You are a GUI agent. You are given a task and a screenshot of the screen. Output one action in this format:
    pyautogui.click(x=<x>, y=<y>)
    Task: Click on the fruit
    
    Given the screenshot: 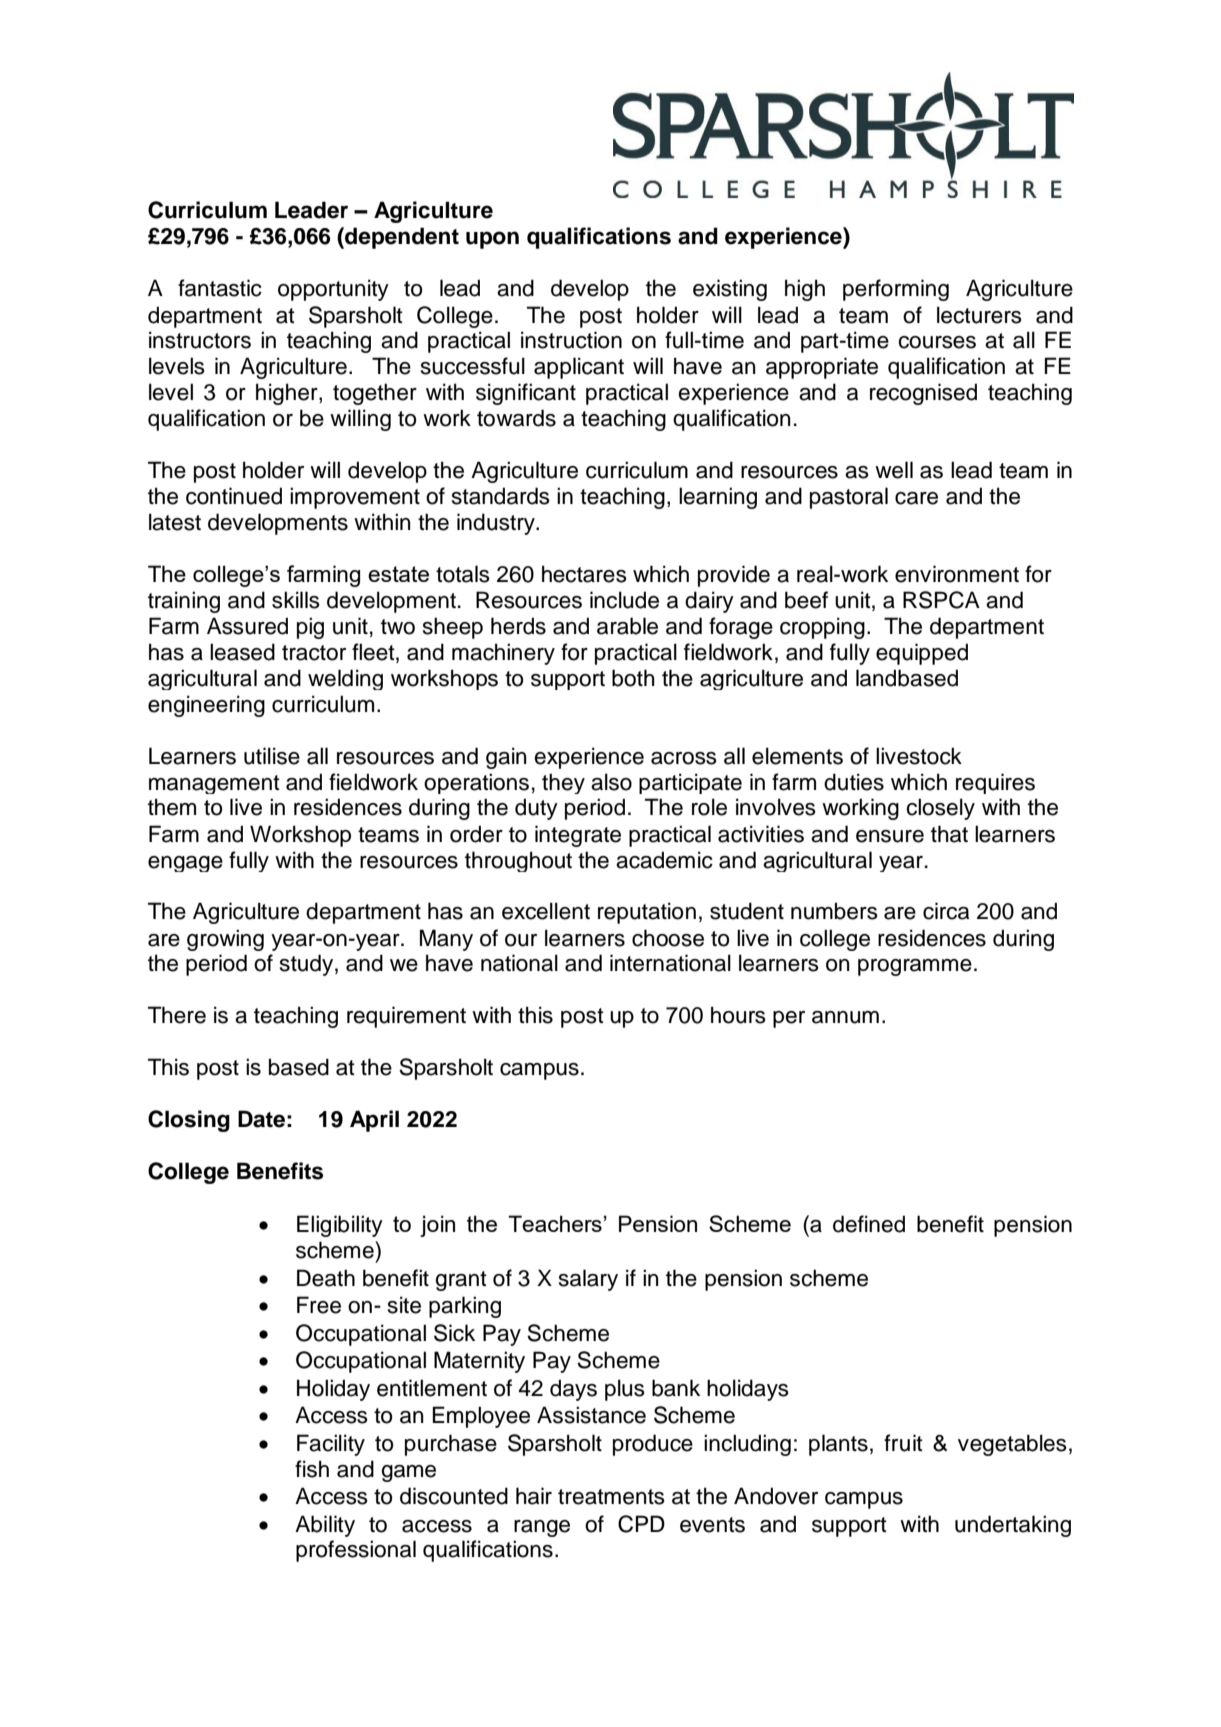 What is the action you would take?
    pyautogui.click(x=903, y=1443)
